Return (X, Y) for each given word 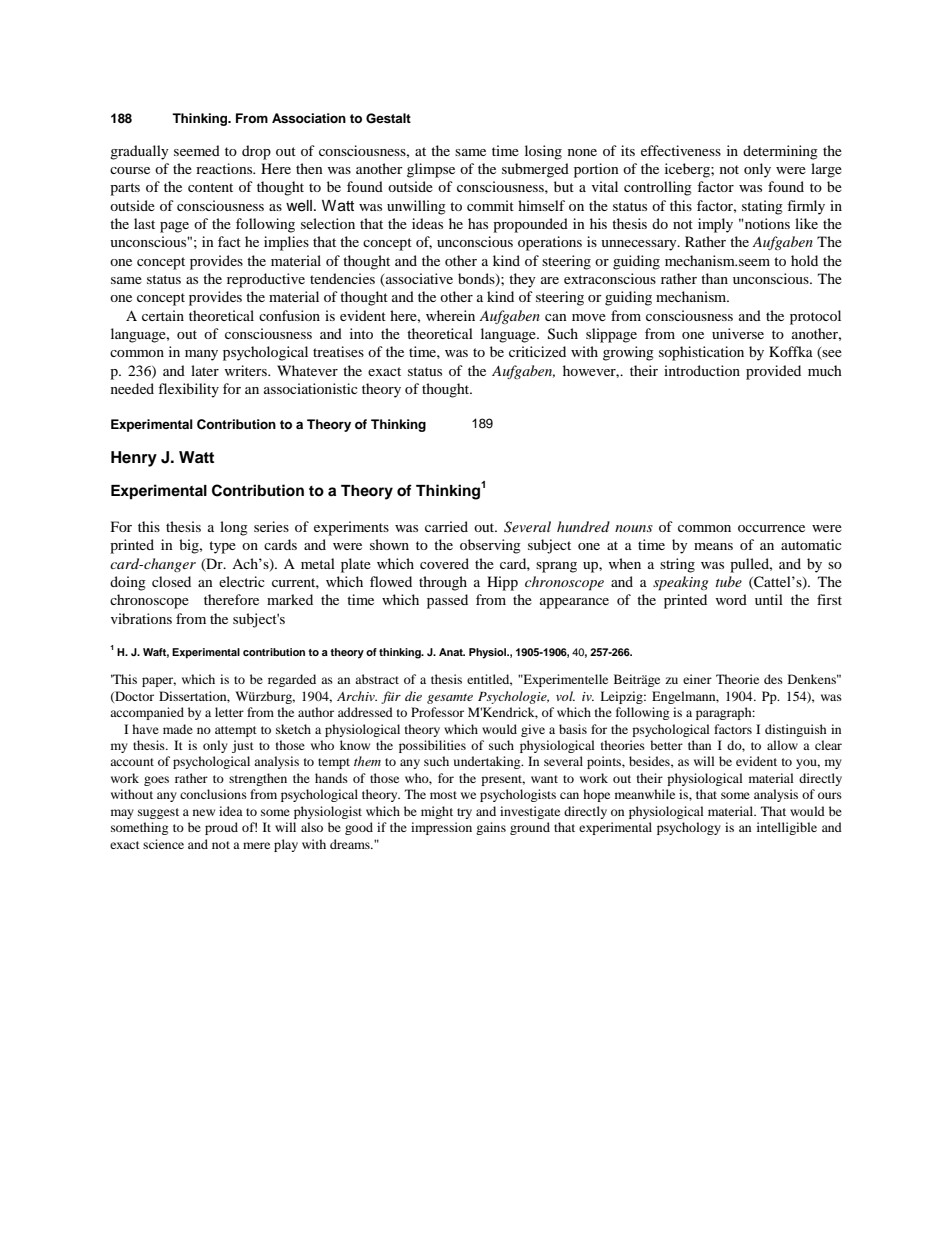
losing (543, 152)
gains (491, 828)
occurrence (771, 528)
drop (256, 152)
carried (446, 526)
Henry (134, 459)
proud (221, 828)
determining (780, 152)
